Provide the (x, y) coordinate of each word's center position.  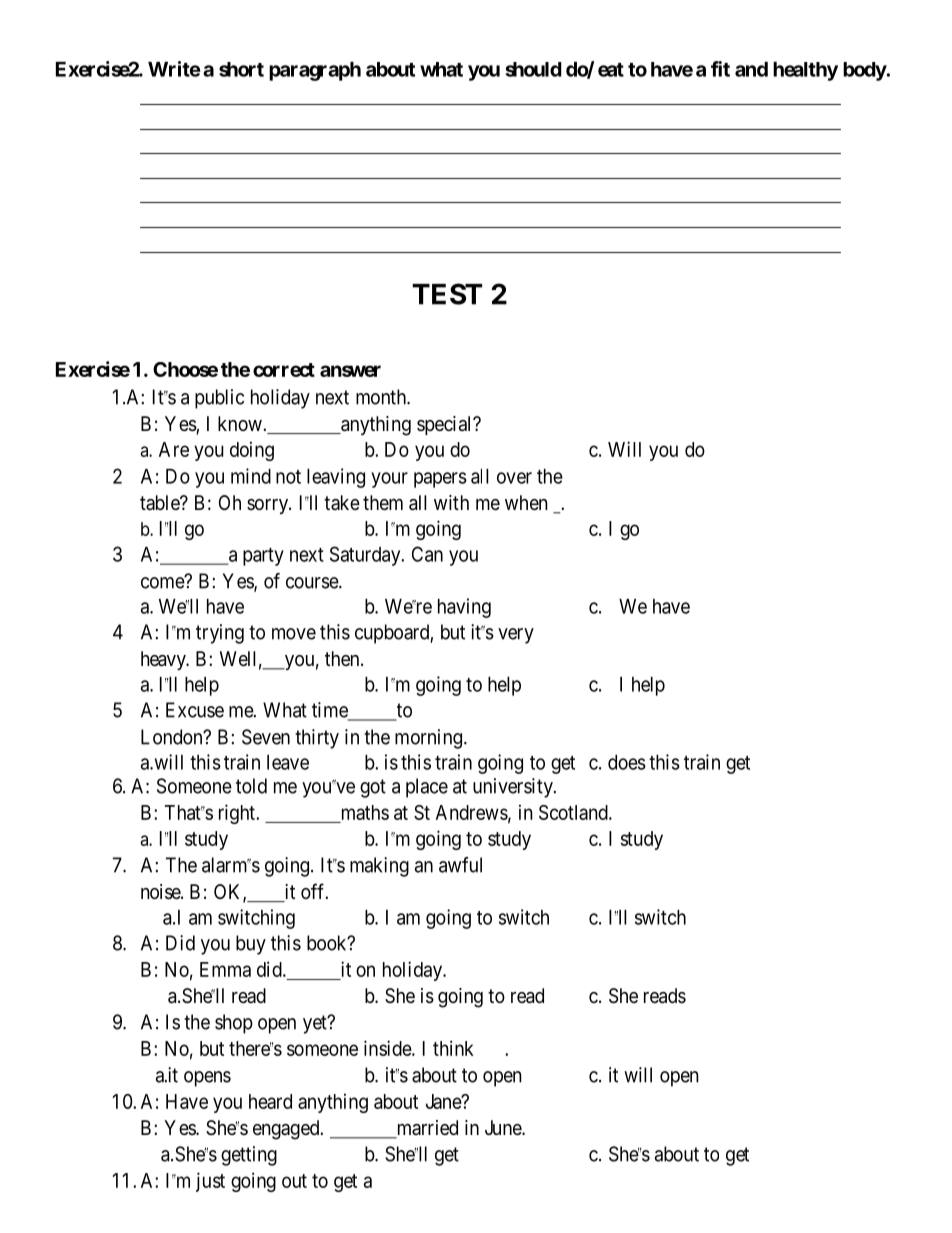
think (453, 1048)
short (241, 69)
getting (249, 1156)
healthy (805, 71)
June (504, 1128)
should (533, 69)
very (516, 636)
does (627, 762)
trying (220, 634)
